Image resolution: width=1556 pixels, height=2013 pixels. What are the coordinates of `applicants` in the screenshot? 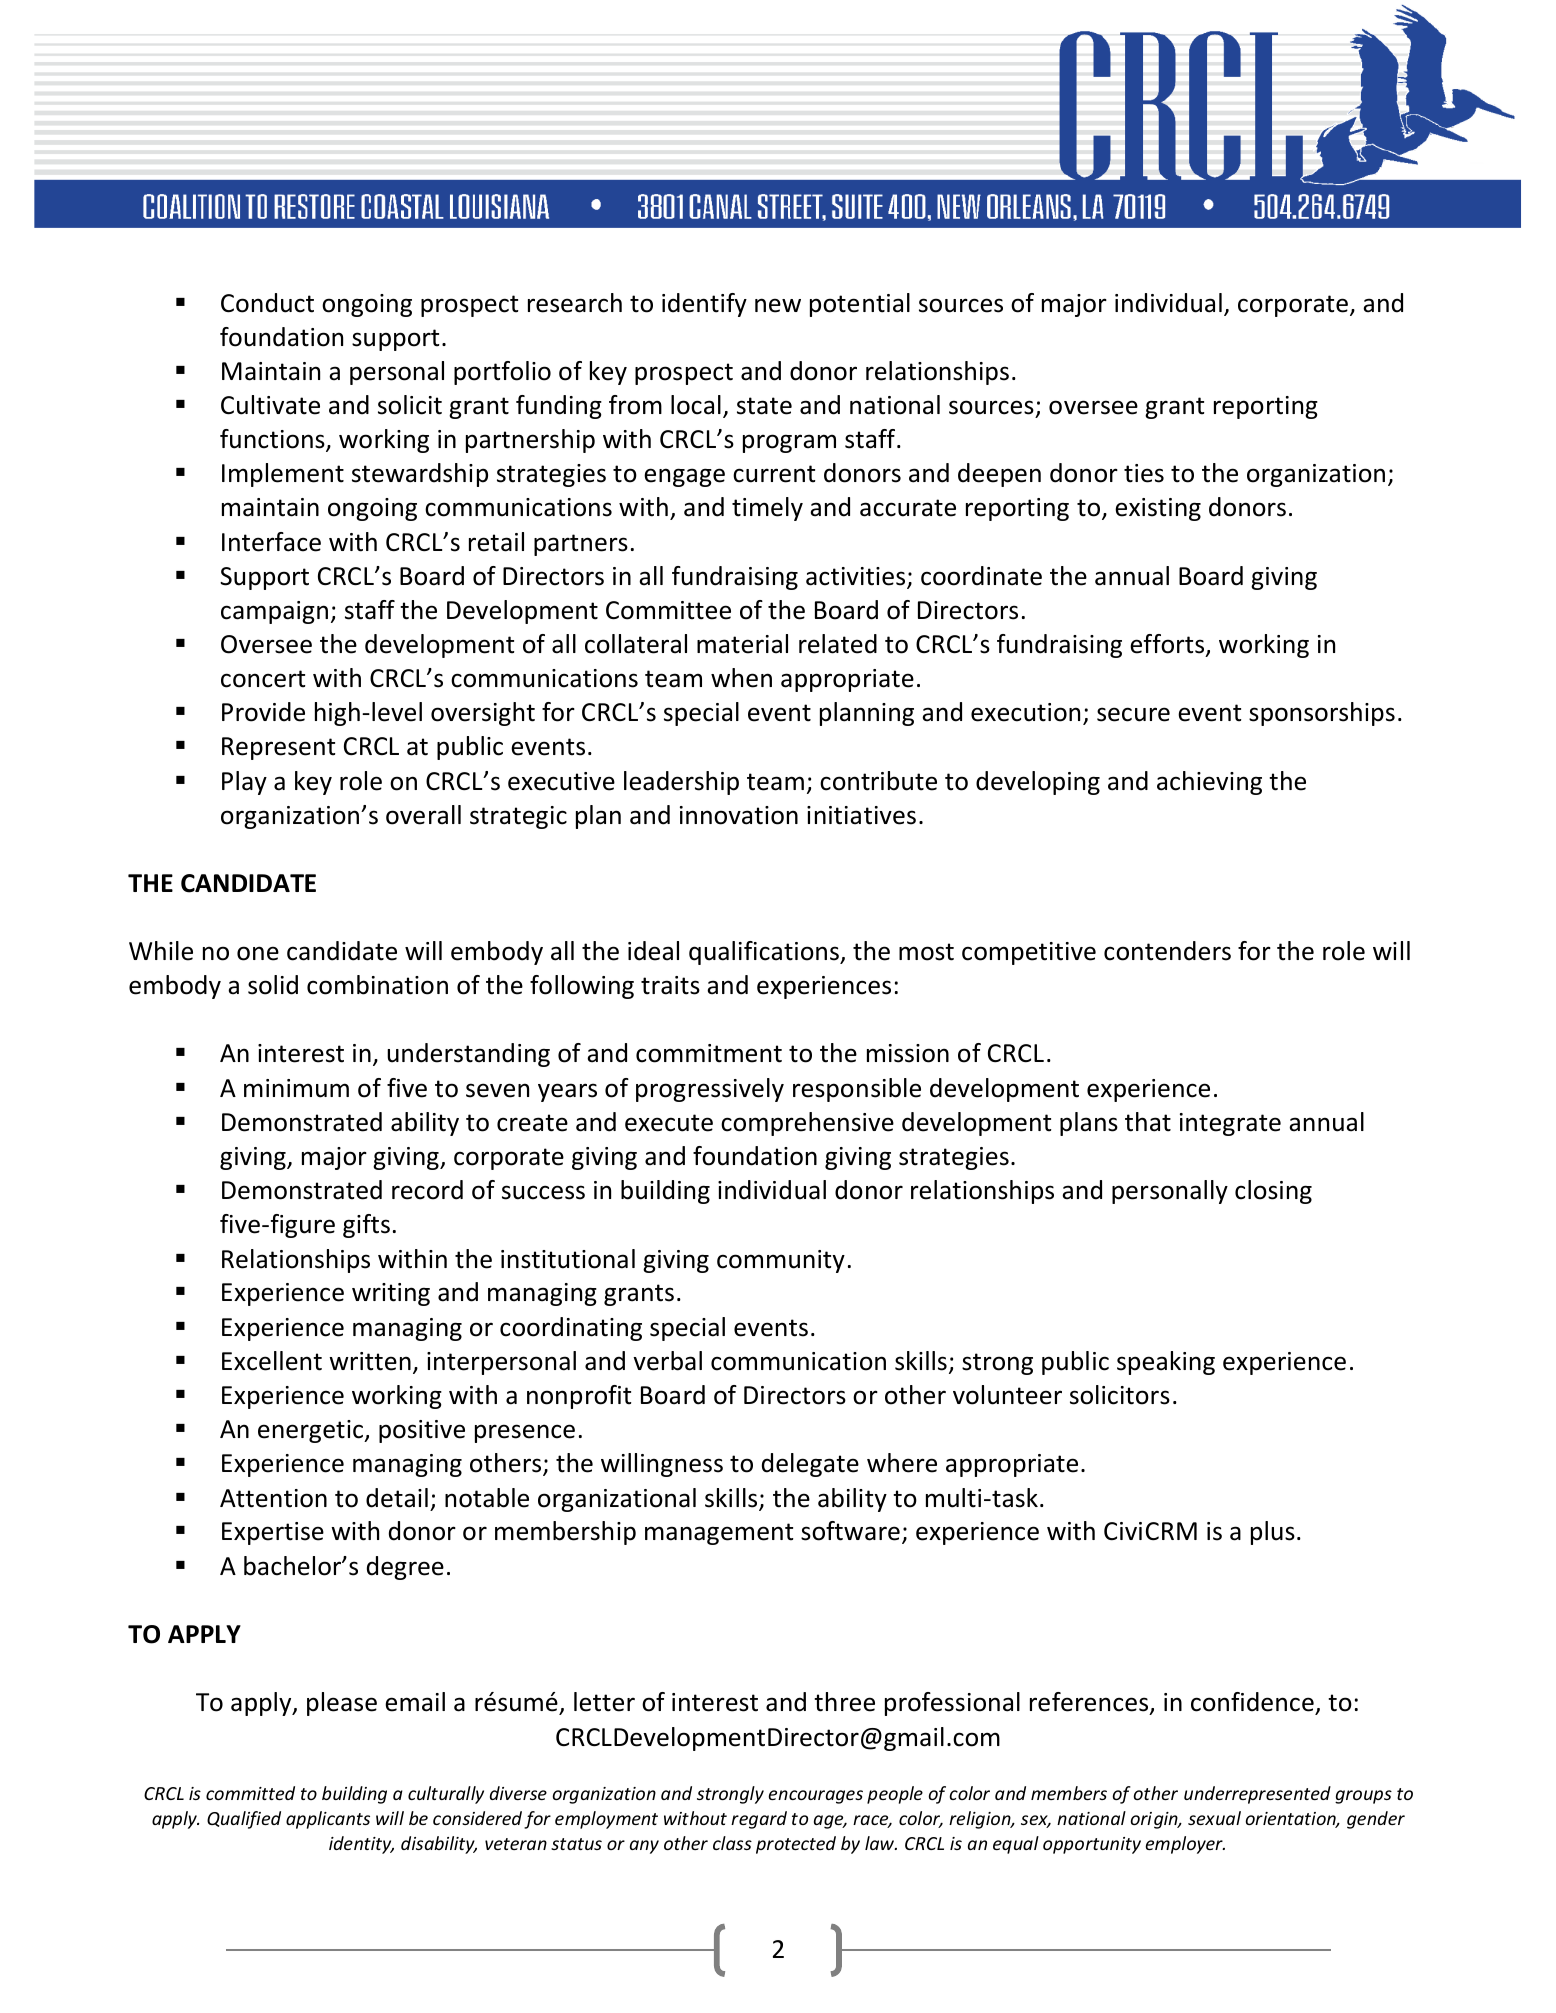 It's located at (328, 1820).
